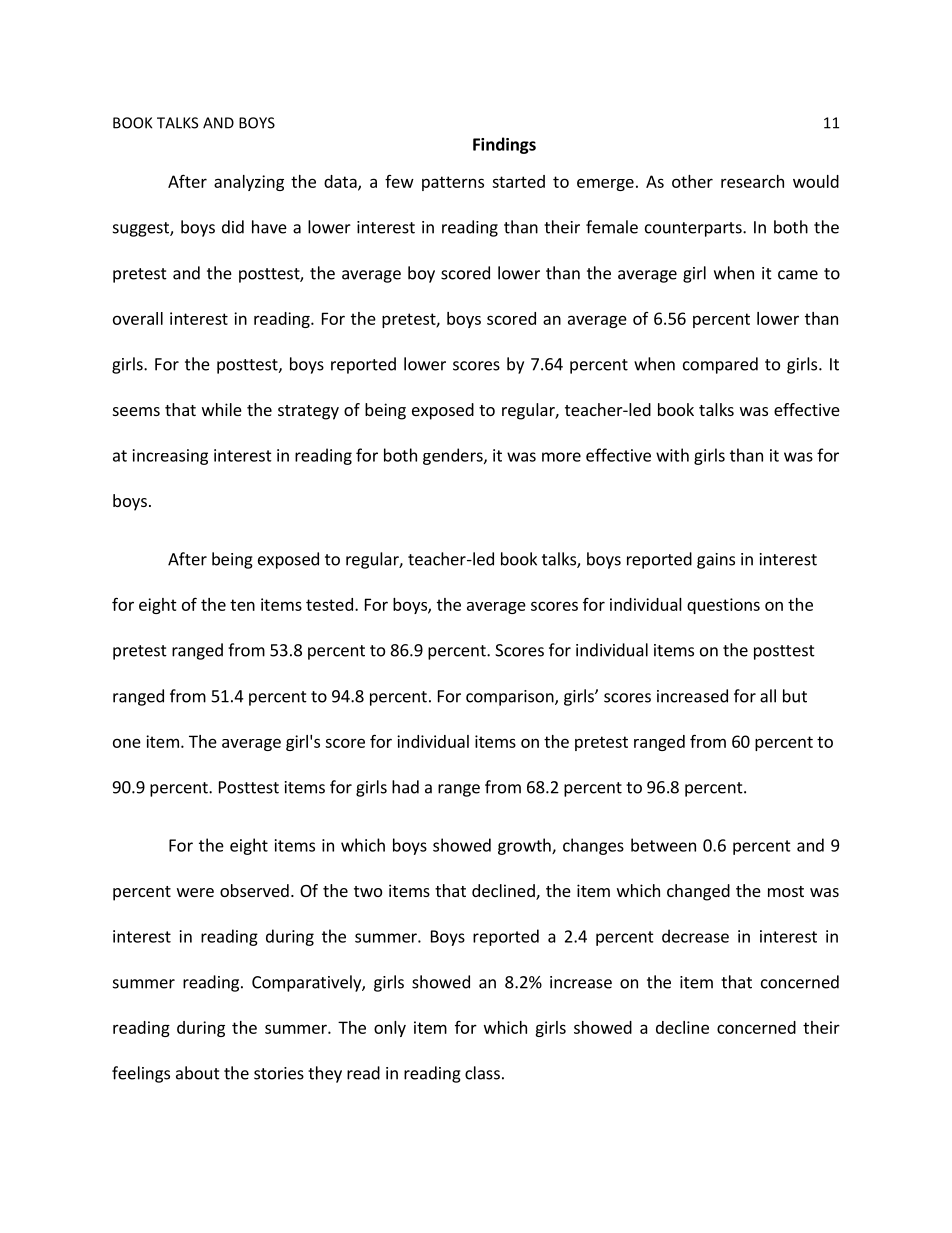 The image size is (952, 1233). I want to click on patterns, so click(453, 183).
